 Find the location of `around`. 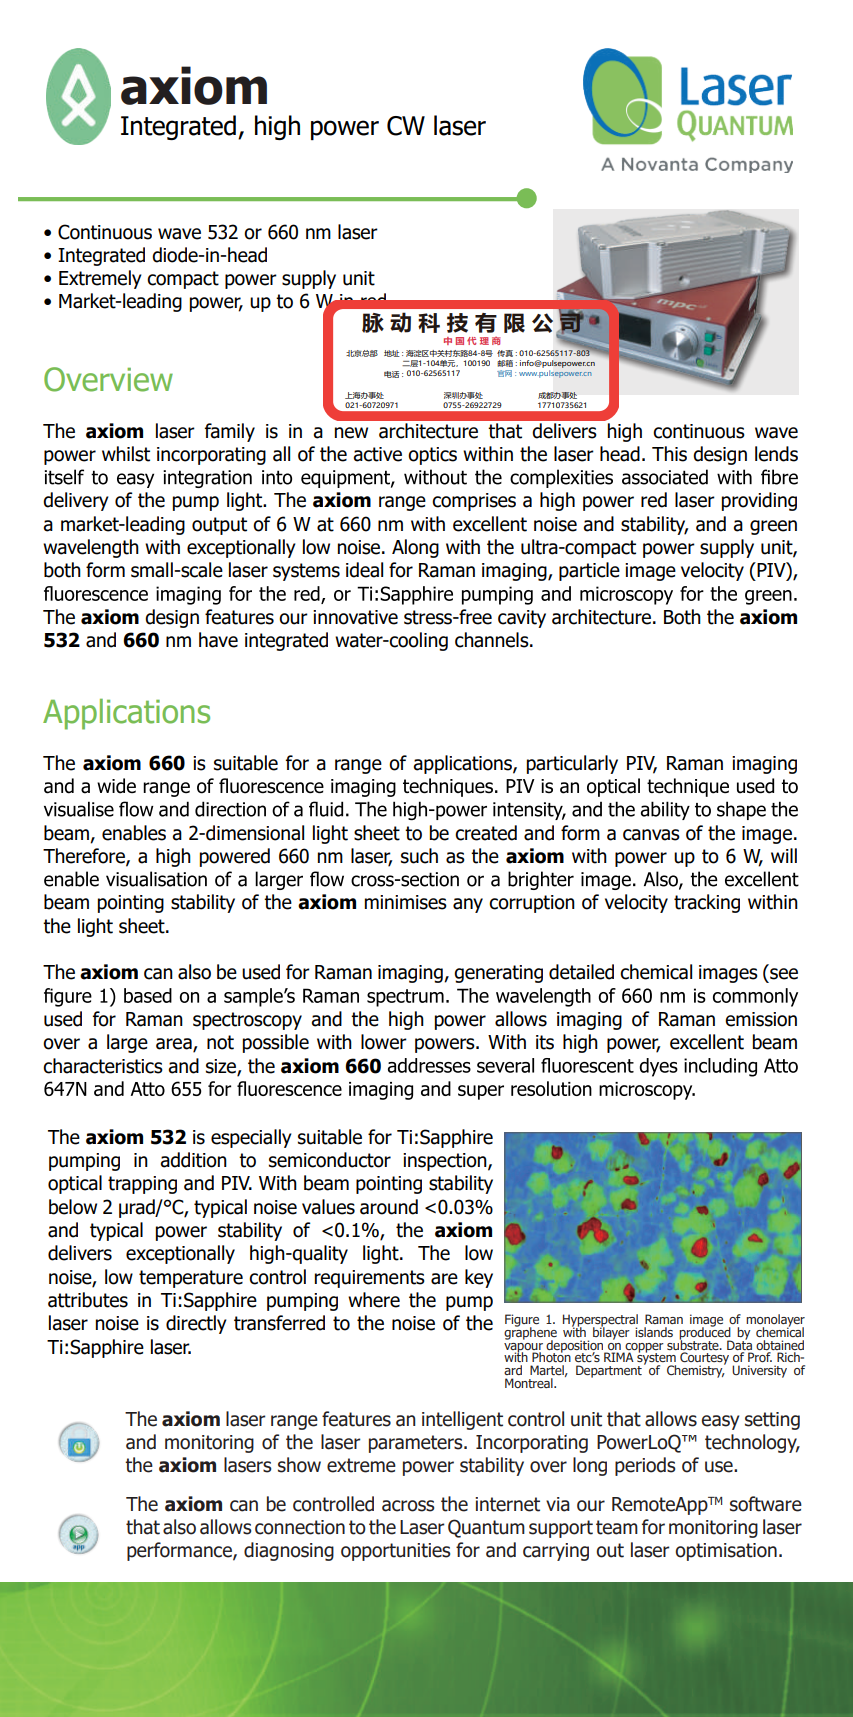

around is located at coordinates (389, 1207).
